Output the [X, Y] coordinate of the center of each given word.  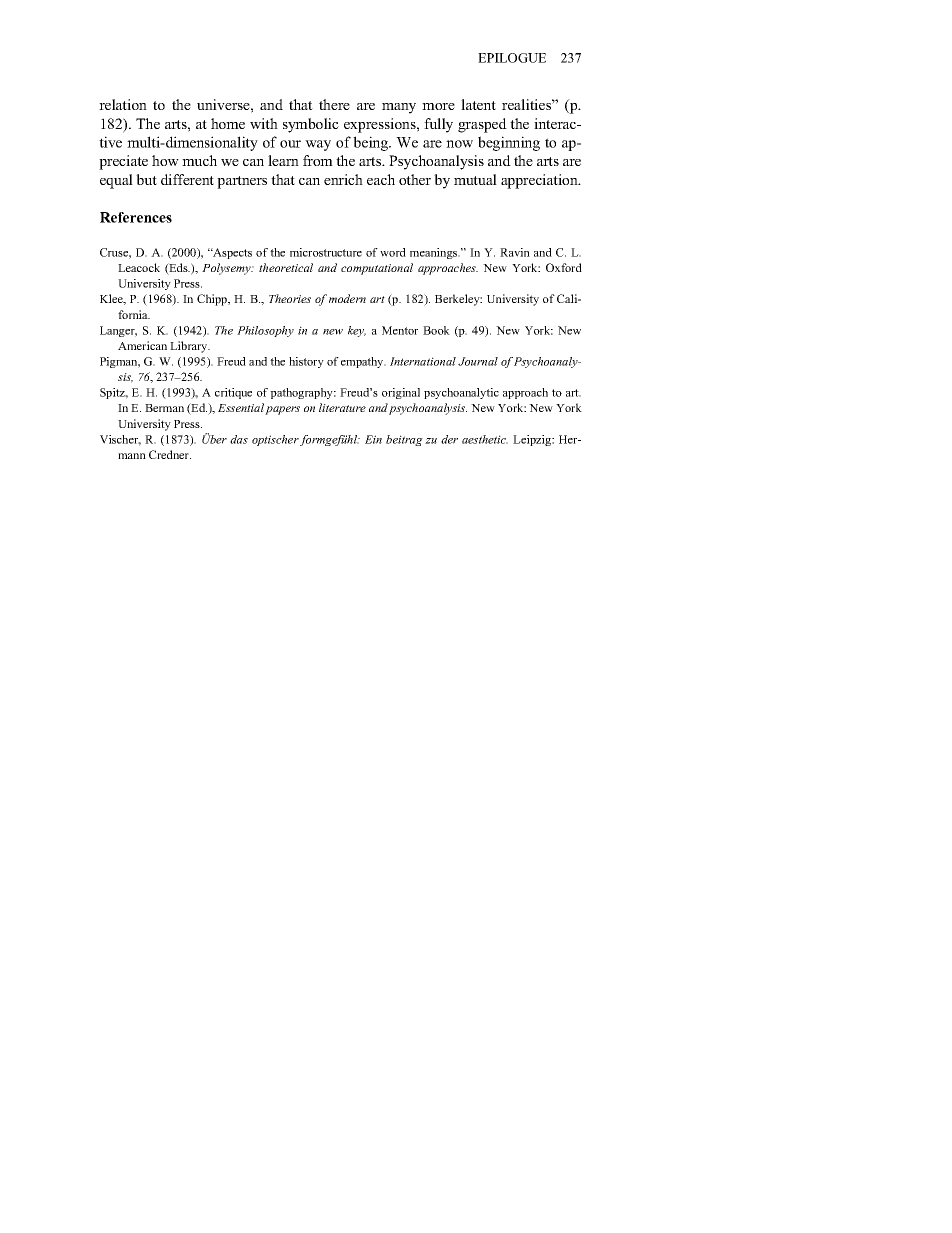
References [136, 217]
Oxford [564, 267]
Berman [164, 408]
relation [123, 104]
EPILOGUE [512, 58]
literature [342, 407]
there [334, 104]
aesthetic [485, 439]
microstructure [326, 252]
